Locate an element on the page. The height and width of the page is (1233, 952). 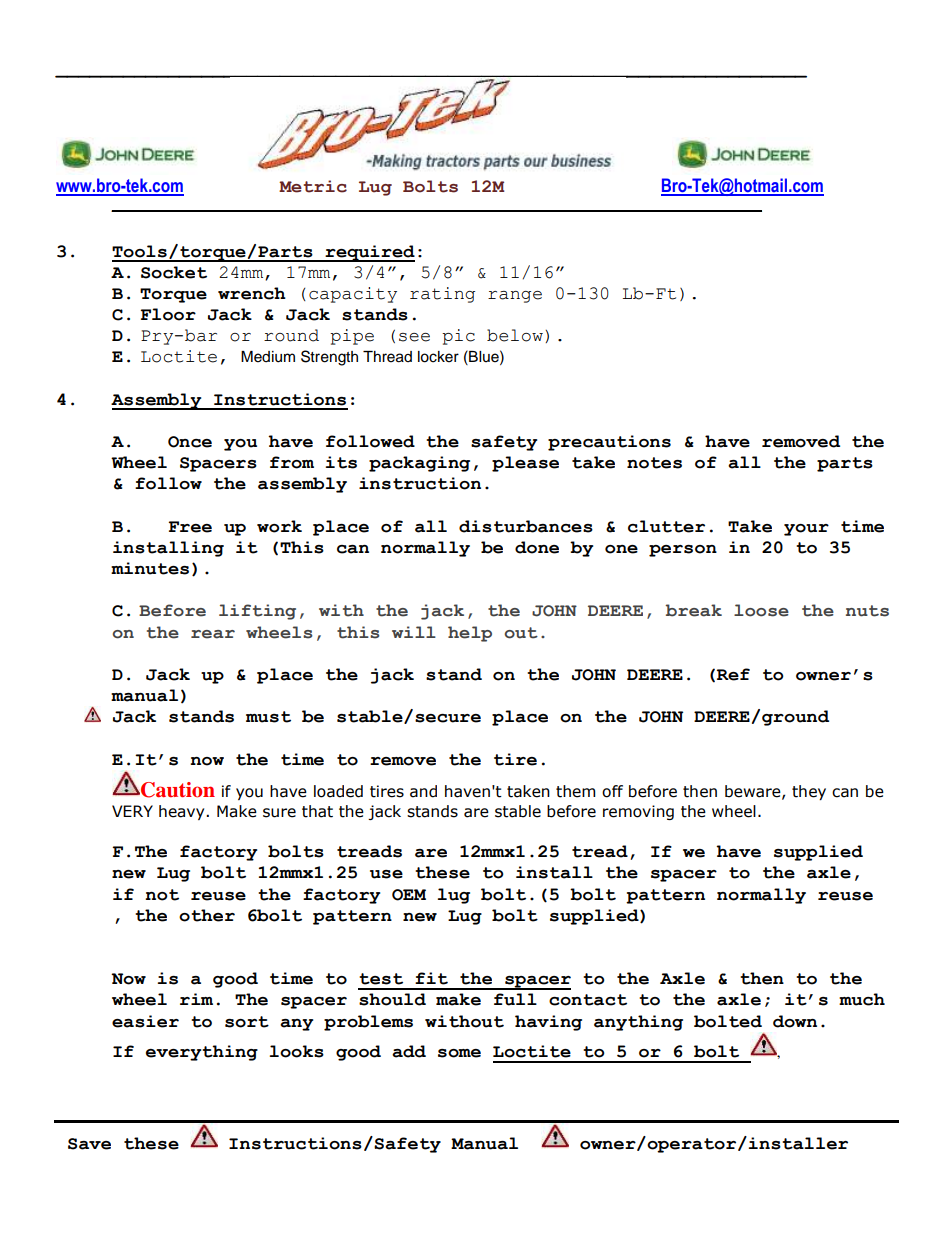
Ref is located at coordinates (733, 674).
